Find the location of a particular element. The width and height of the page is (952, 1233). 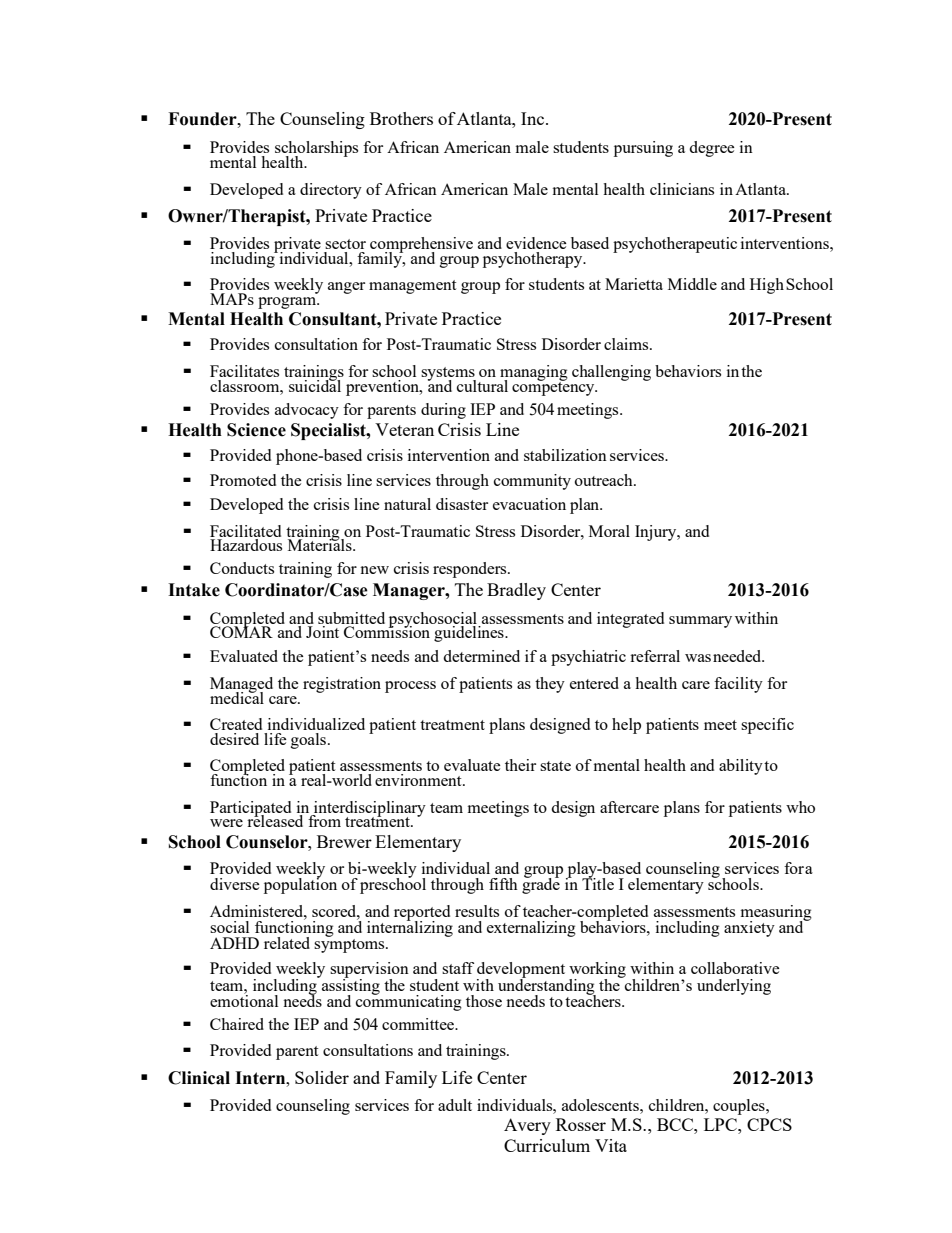

Brothers is located at coordinates (401, 118).
